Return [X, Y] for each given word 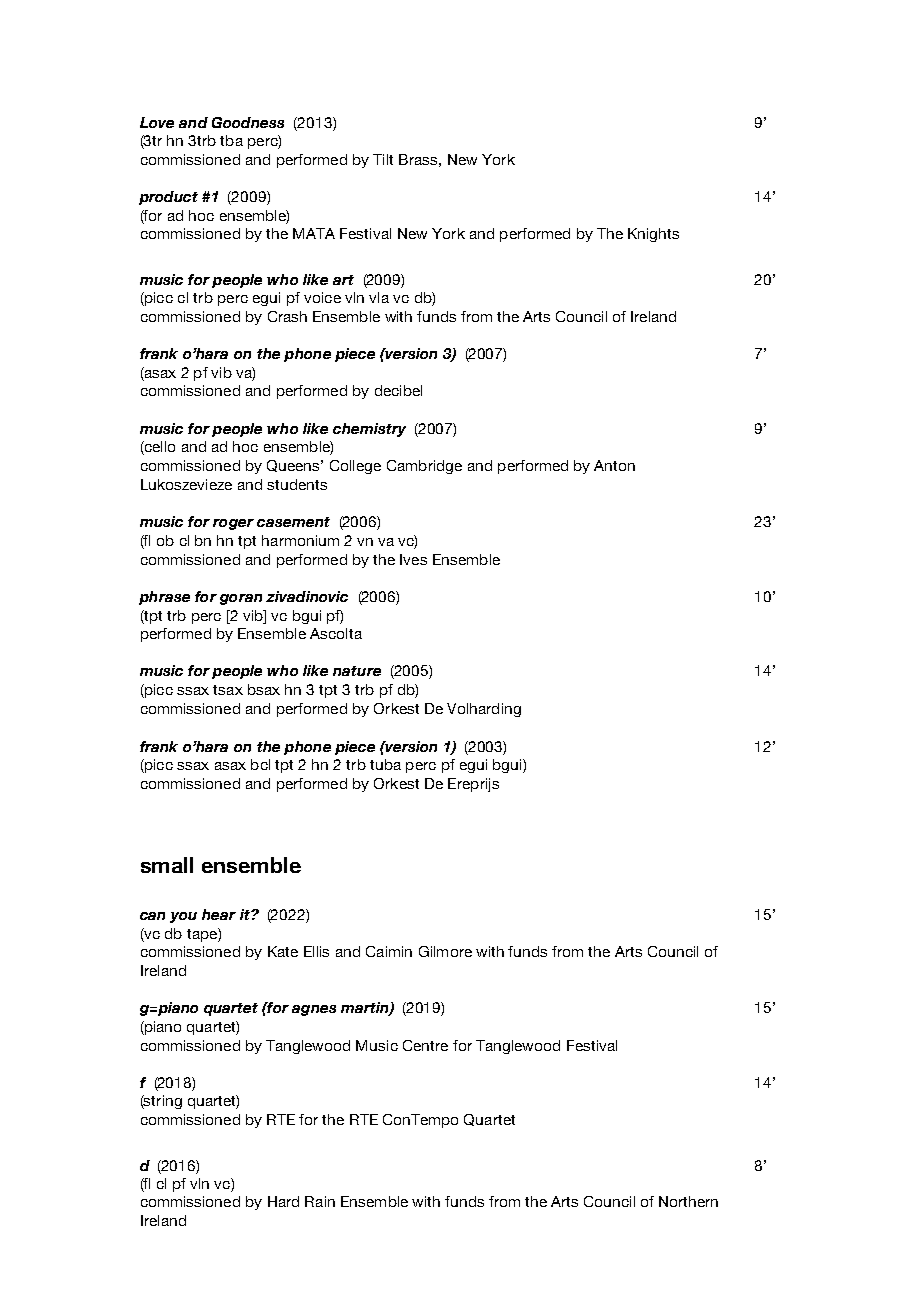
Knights [653, 235]
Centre [425, 1045]
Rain [320, 1201]
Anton [614, 465]
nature [357, 671]
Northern [688, 1201]
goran [241, 599]
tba [231, 140]
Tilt [383, 159]
